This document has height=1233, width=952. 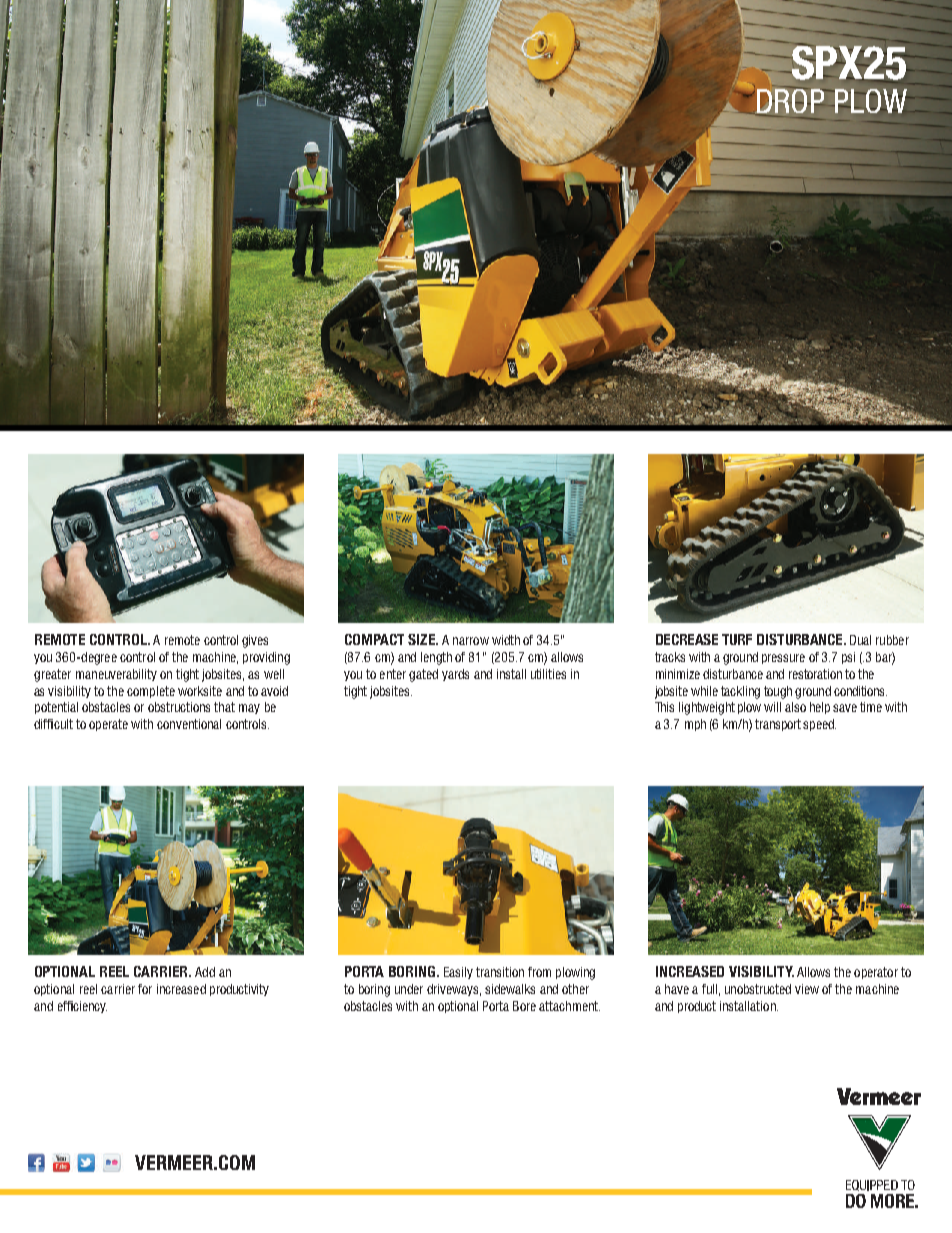 What do you see at coordinates (151, 692) in the document?
I see `complete` at bounding box center [151, 692].
